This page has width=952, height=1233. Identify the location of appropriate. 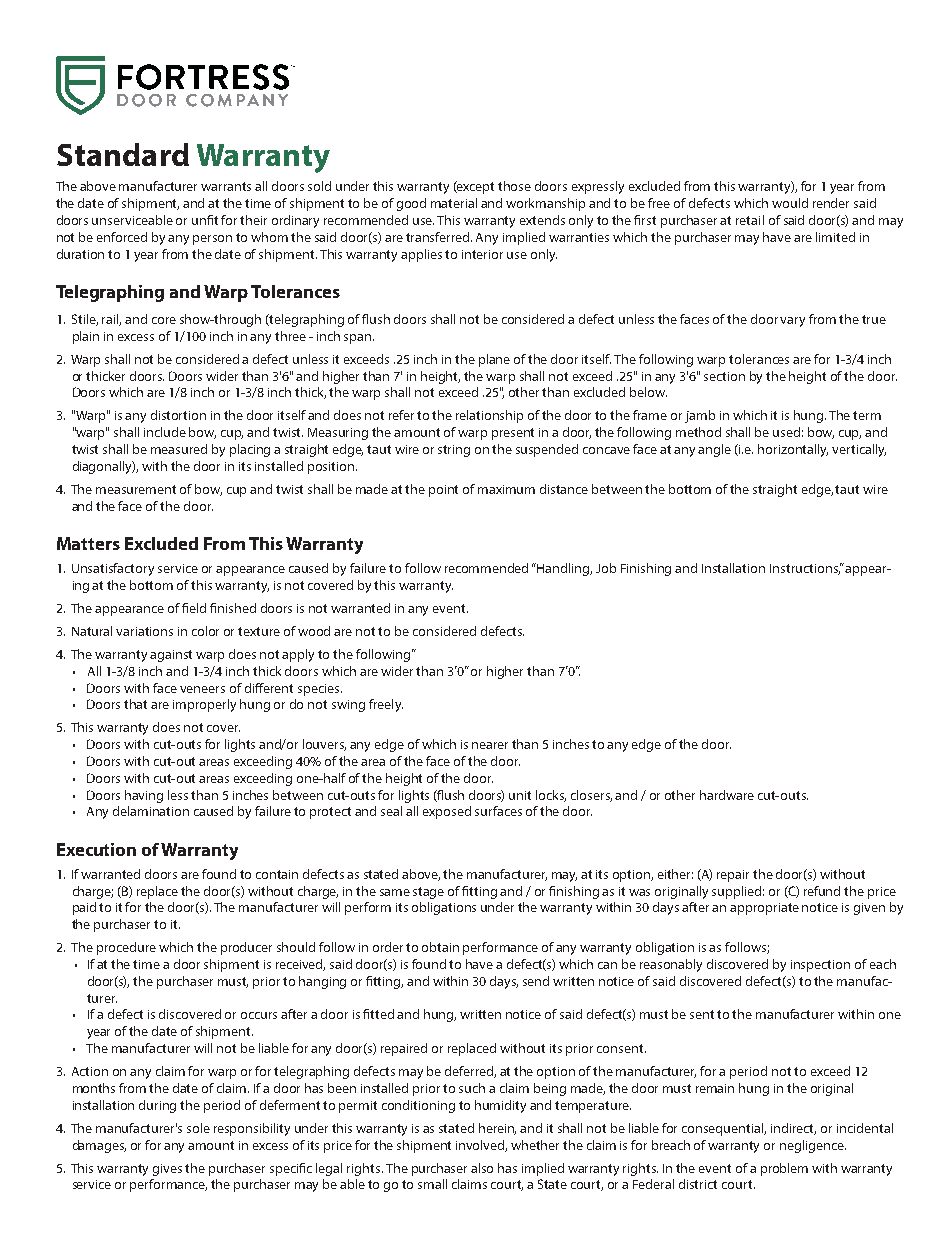
(764, 909).
